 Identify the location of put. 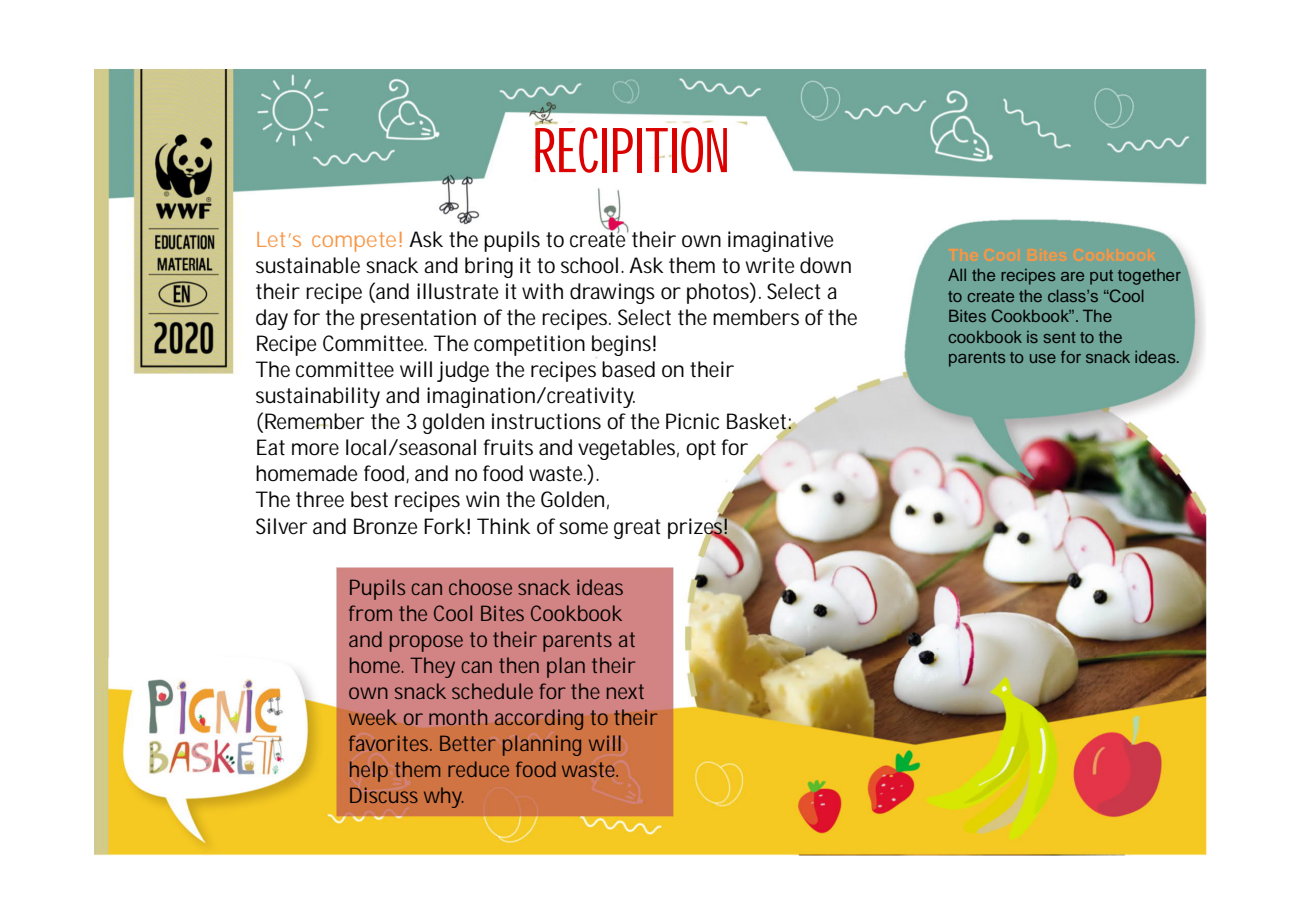
(1101, 277).
